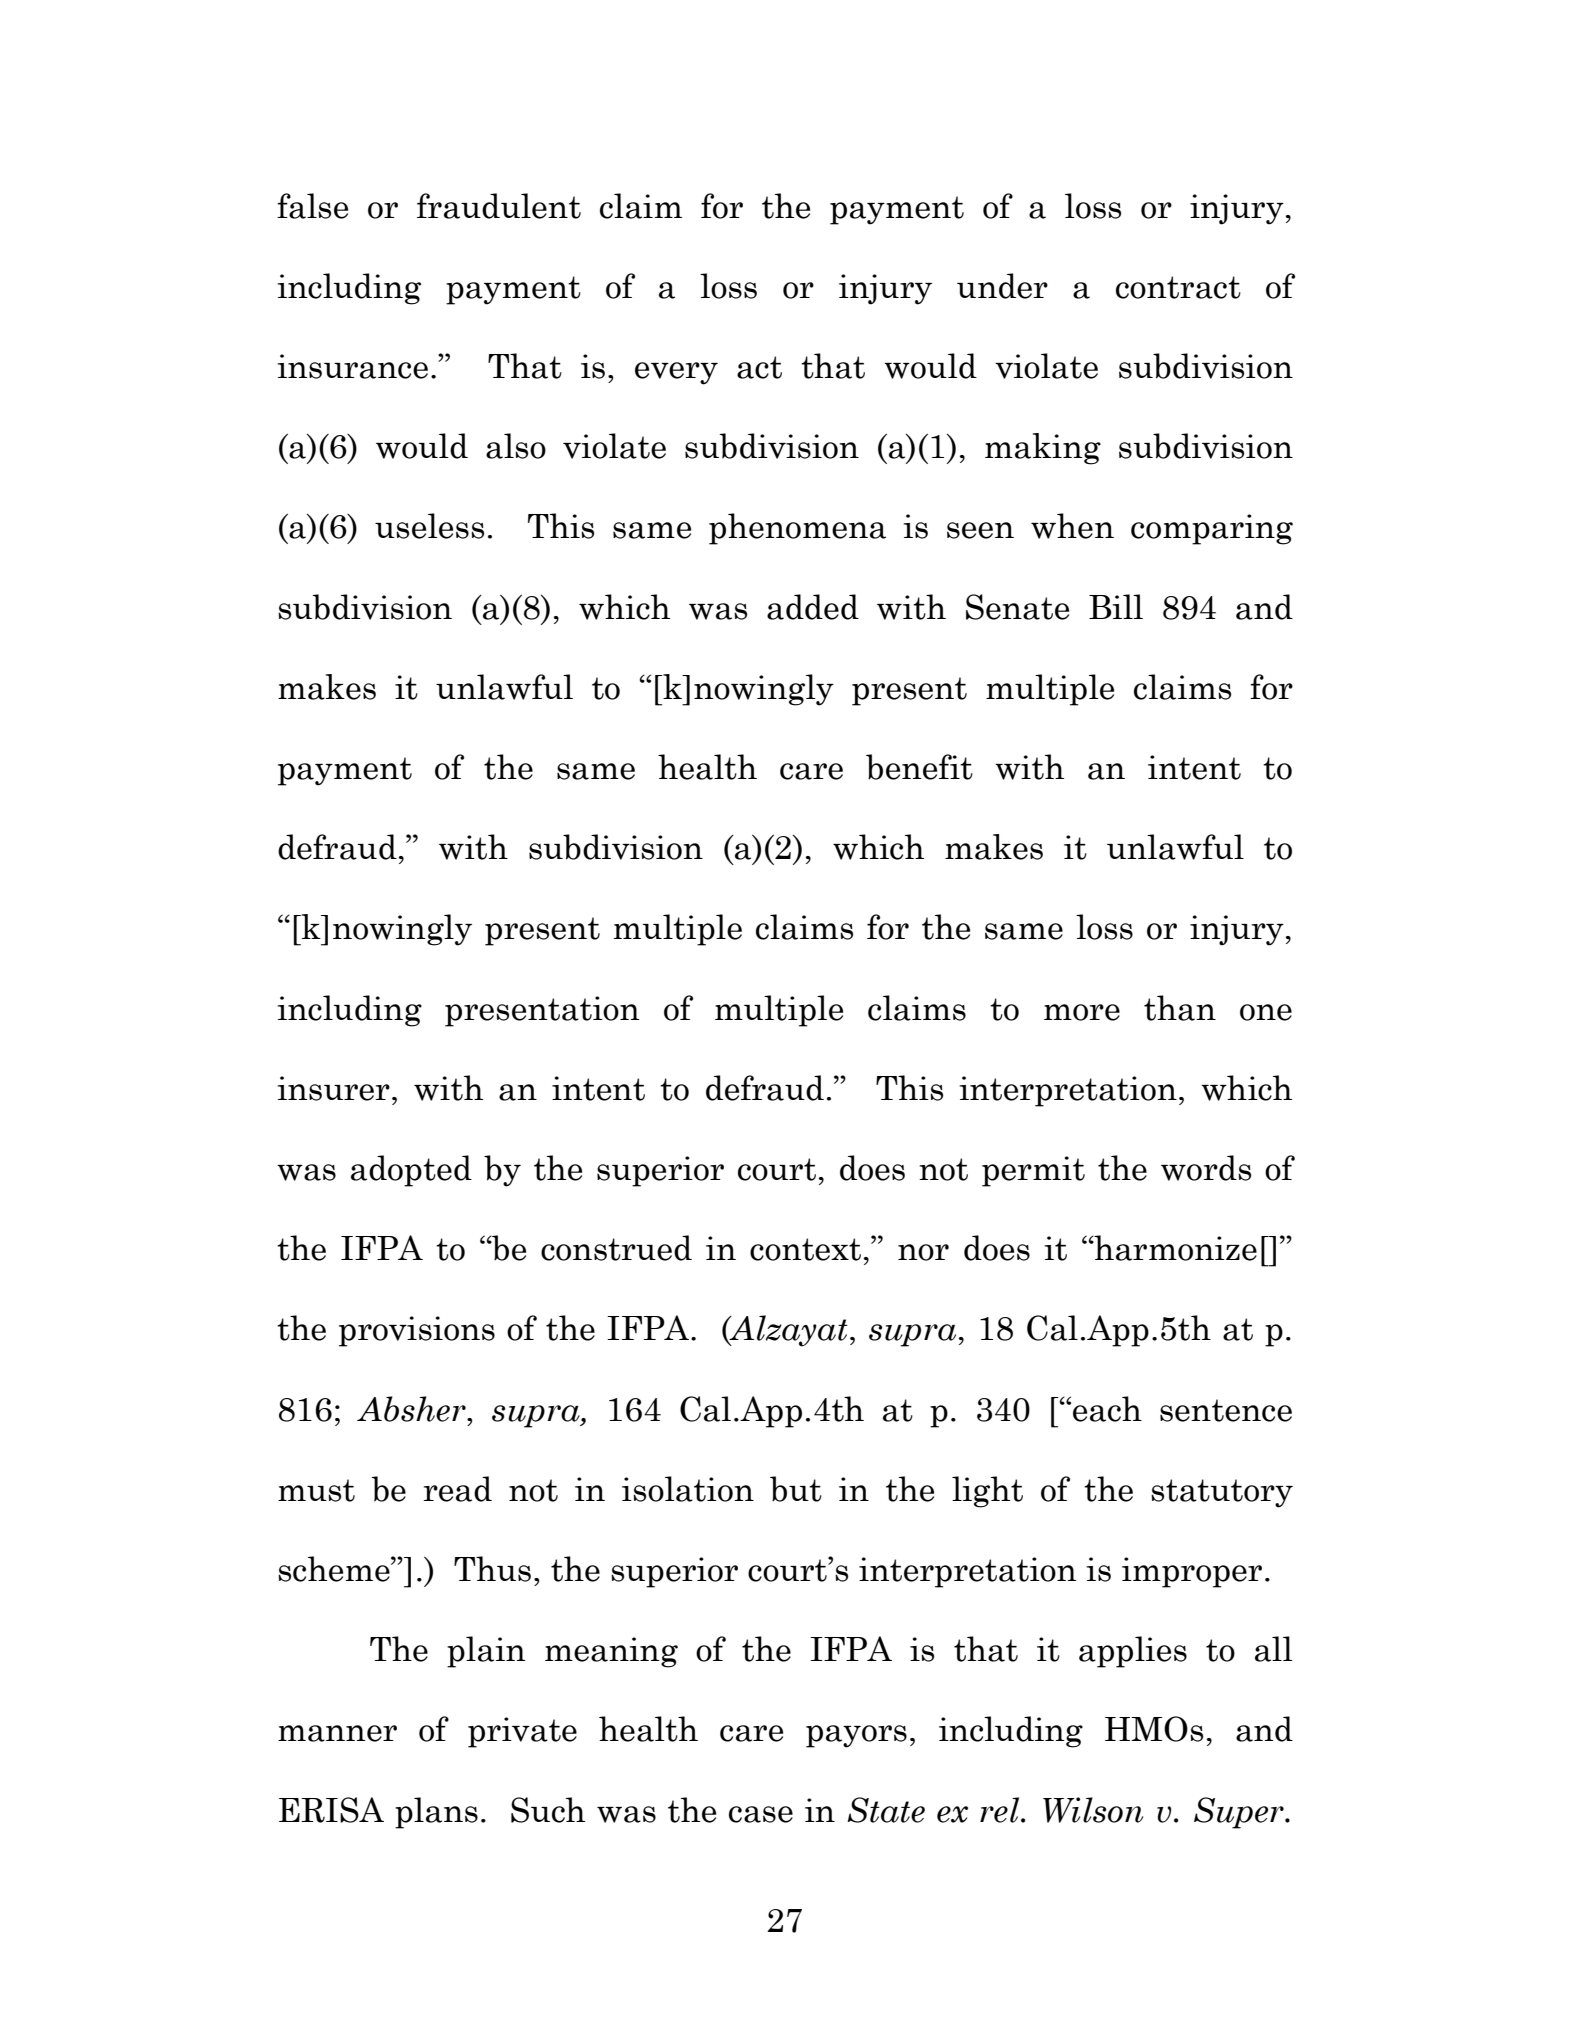  Describe the element at coordinates (1093, 1810) in the screenshot. I see `Wilson` at that location.
